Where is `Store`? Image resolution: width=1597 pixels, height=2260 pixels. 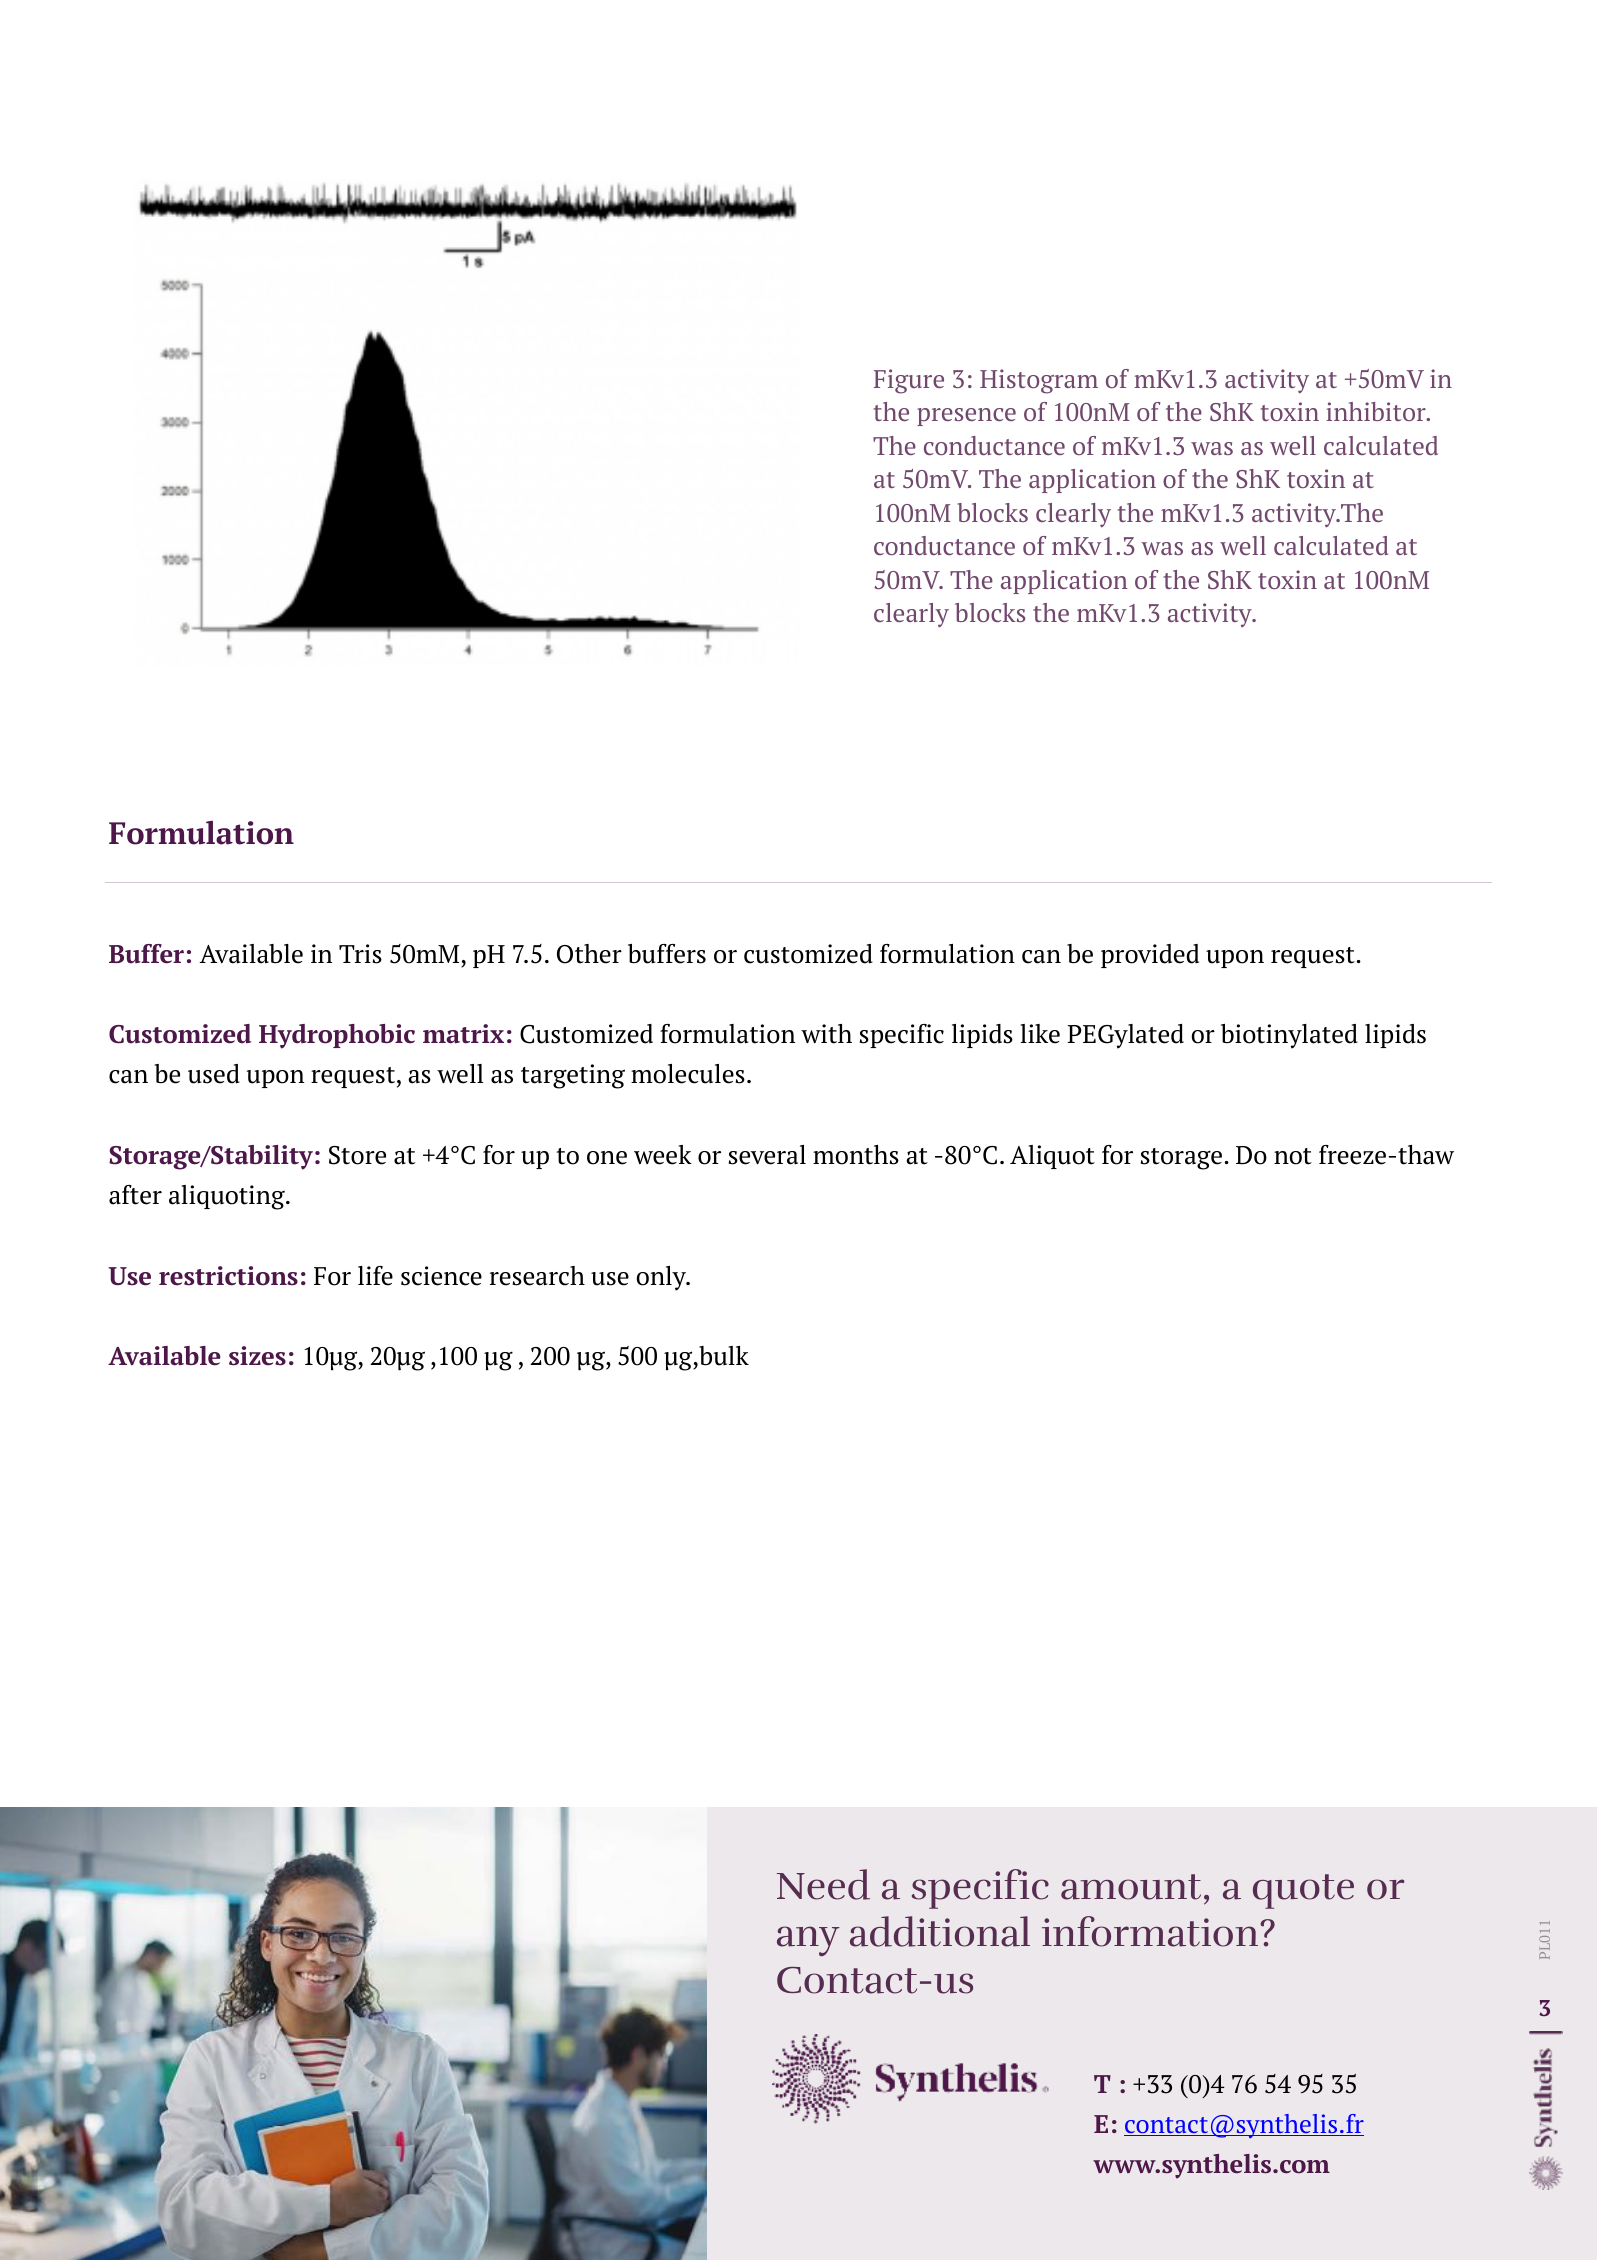 Store is located at coordinates (357, 1155).
